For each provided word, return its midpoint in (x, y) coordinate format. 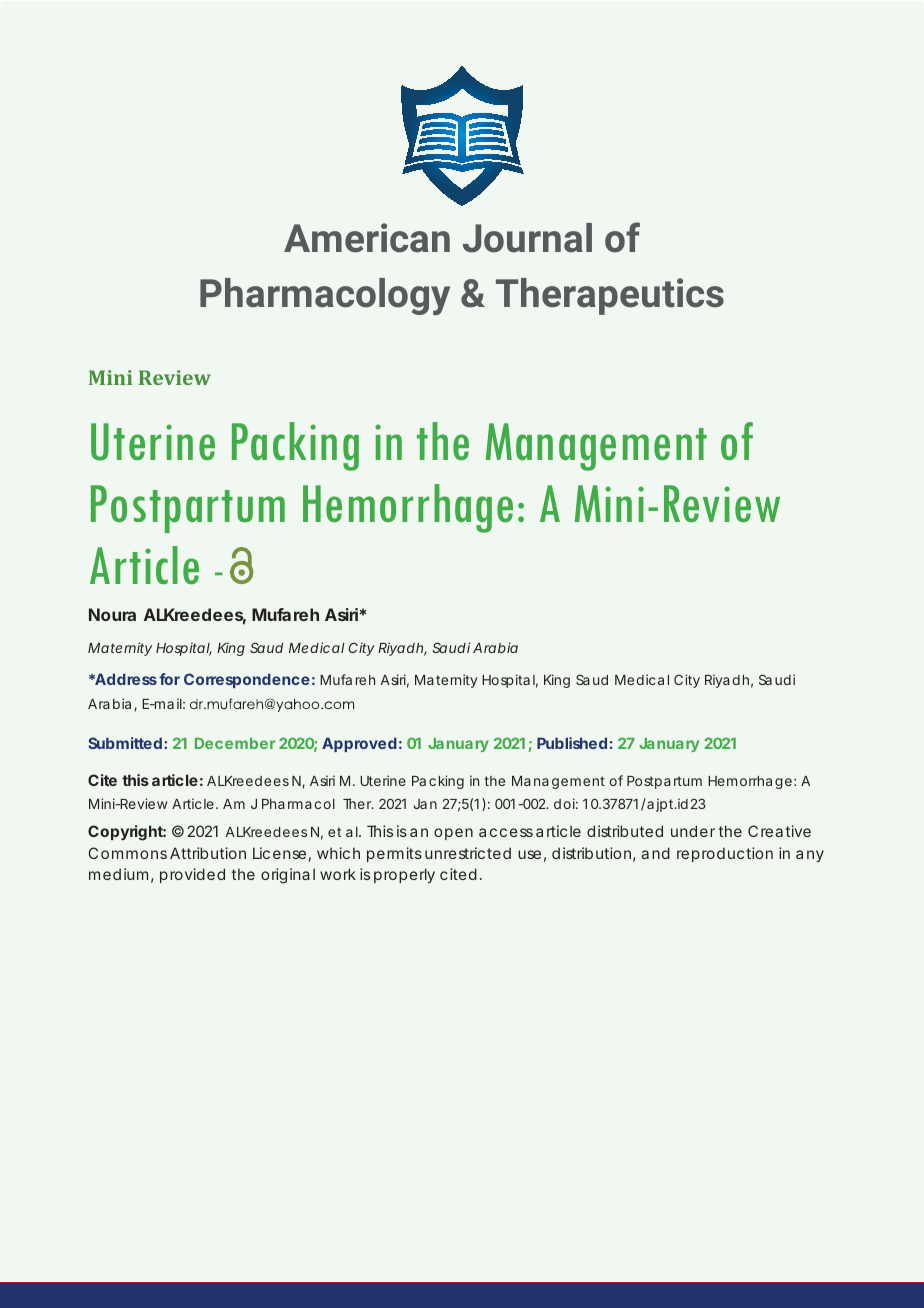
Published (572, 743)
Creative (779, 831)
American (367, 238)
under (693, 831)
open (453, 834)
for (169, 679)
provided (192, 875)
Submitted (126, 743)
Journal (527, 238)
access (506, 832)
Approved (359, 744)
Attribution (208, 853)
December (235, 743)
